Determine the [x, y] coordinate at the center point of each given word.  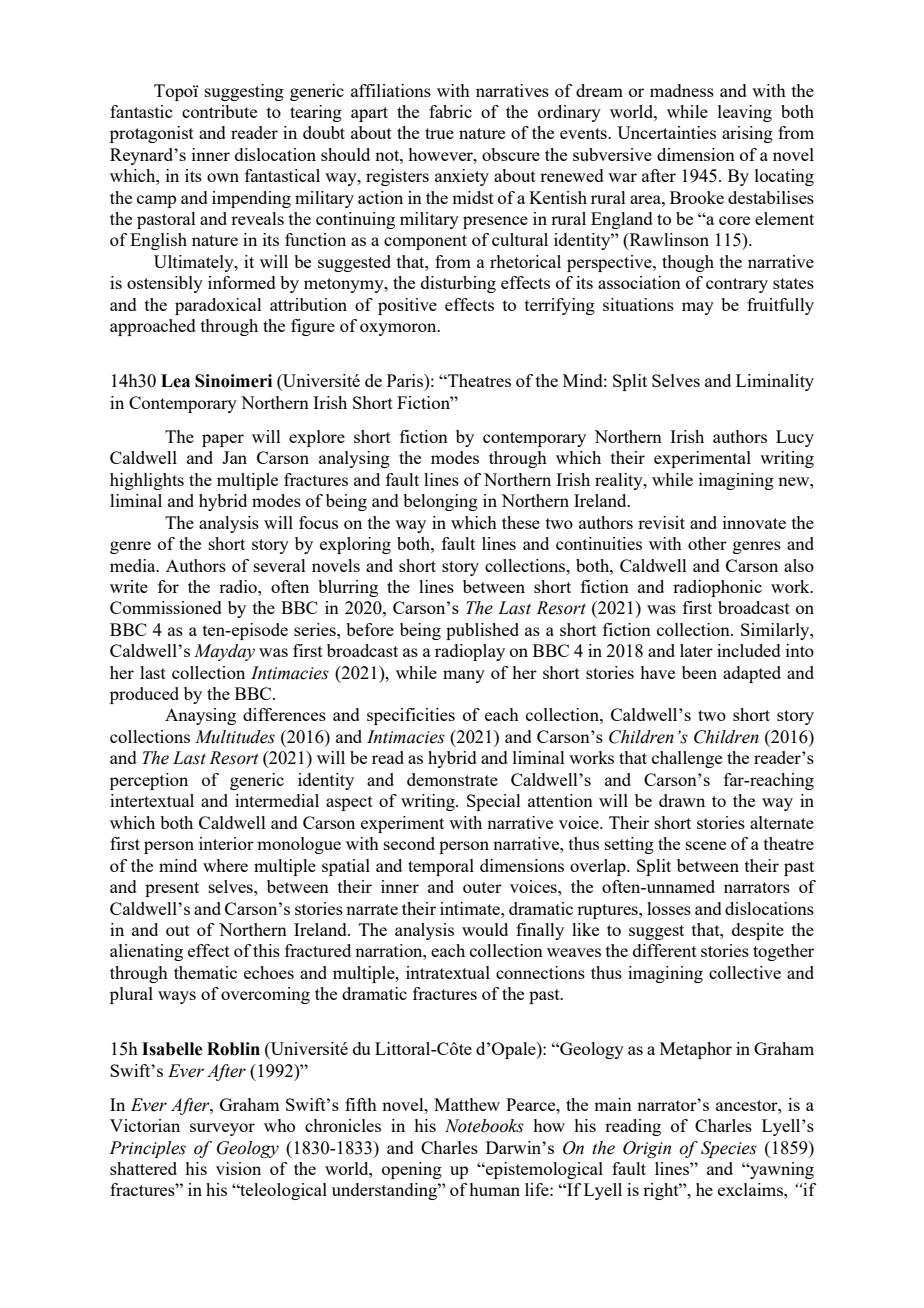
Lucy [795, 438]
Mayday [224, 652]
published [482, 631]
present [172, 889]
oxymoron [399, 329]
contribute [219, 111]
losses [669, 908]
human [494, 1189]
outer [482, 887]
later [696, 650]
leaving [745, 113]
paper [223, 440]
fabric [450, 111]
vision [238, 1168]
